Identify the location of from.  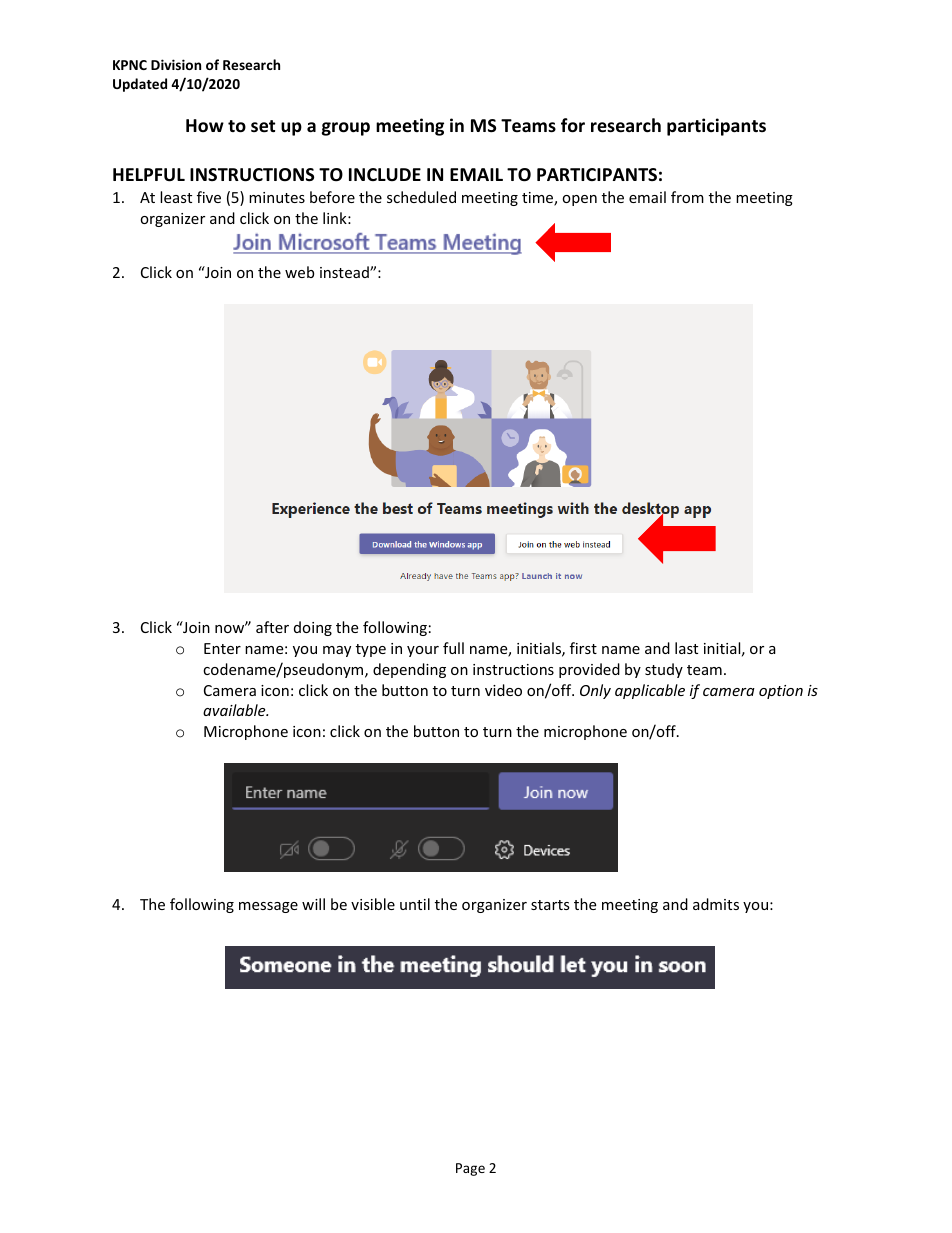
(687, 197).
